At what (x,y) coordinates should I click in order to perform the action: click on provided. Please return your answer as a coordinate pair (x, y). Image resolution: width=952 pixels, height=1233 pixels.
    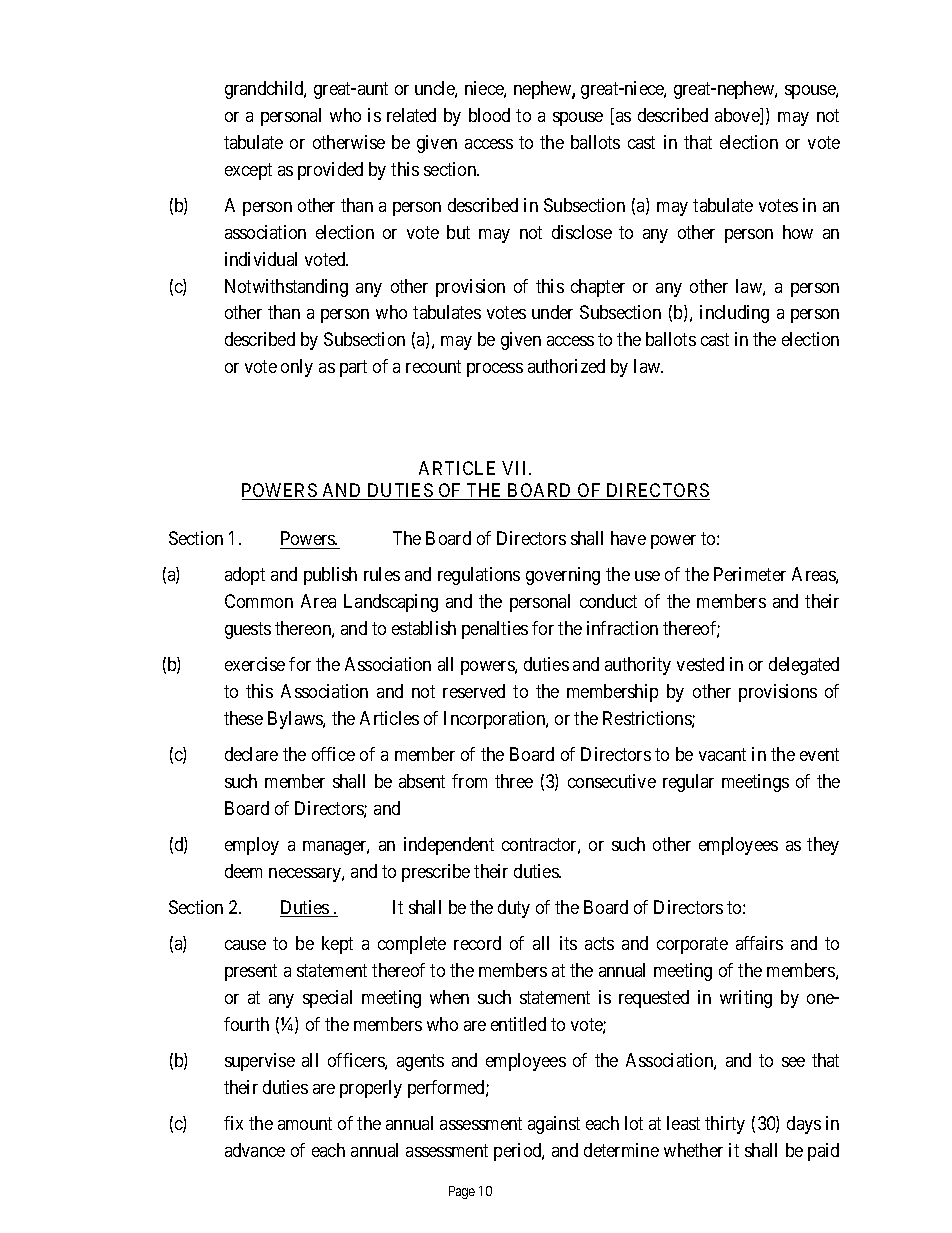
    Looking at the image, I should click on (330, 171).
